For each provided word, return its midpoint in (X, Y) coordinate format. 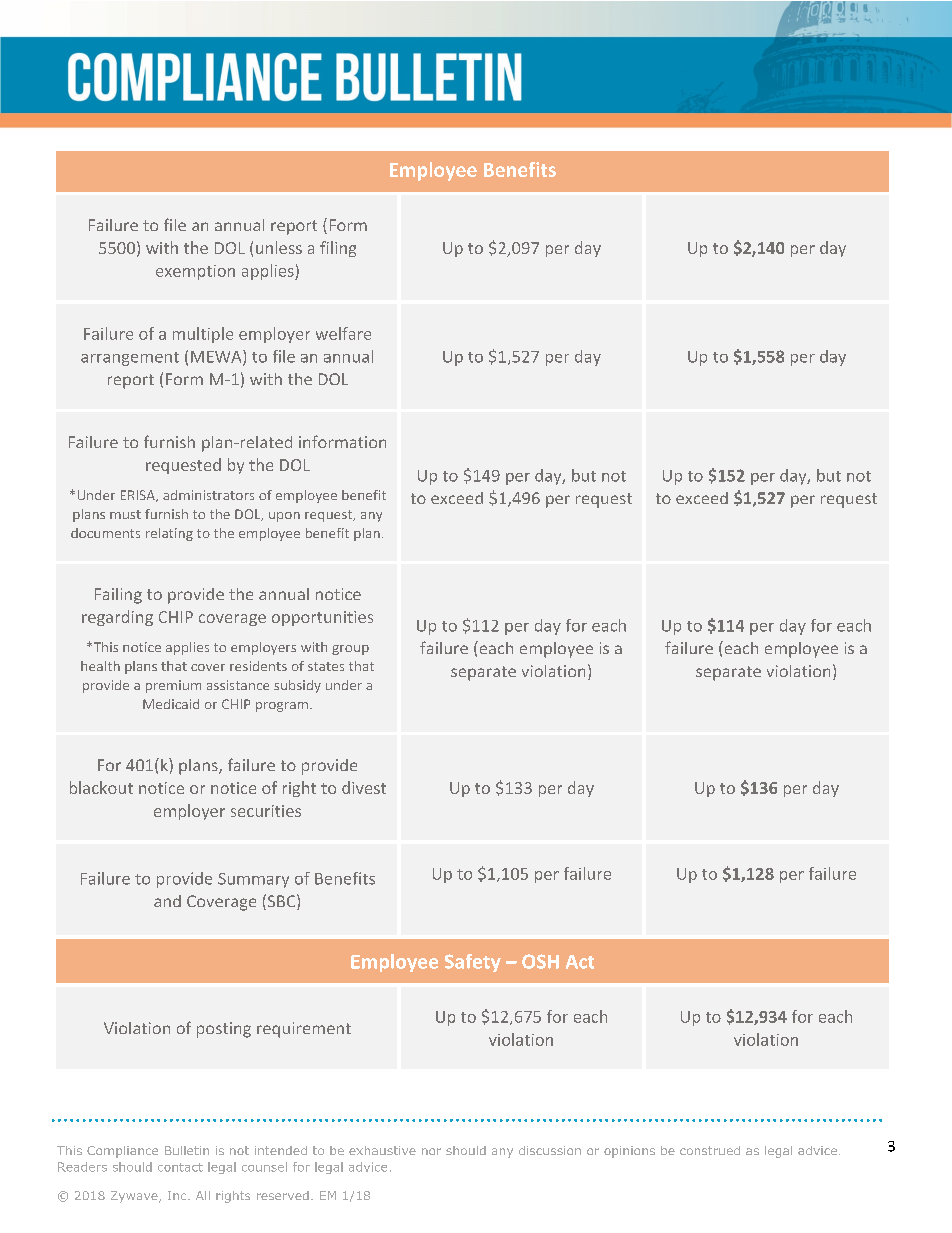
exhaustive (382, 1150)
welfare (343, 333)
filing (338, 249)
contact (180, 1167)
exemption (195, 272)
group (350, 650)
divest (364, 787)
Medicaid (171, 704)
